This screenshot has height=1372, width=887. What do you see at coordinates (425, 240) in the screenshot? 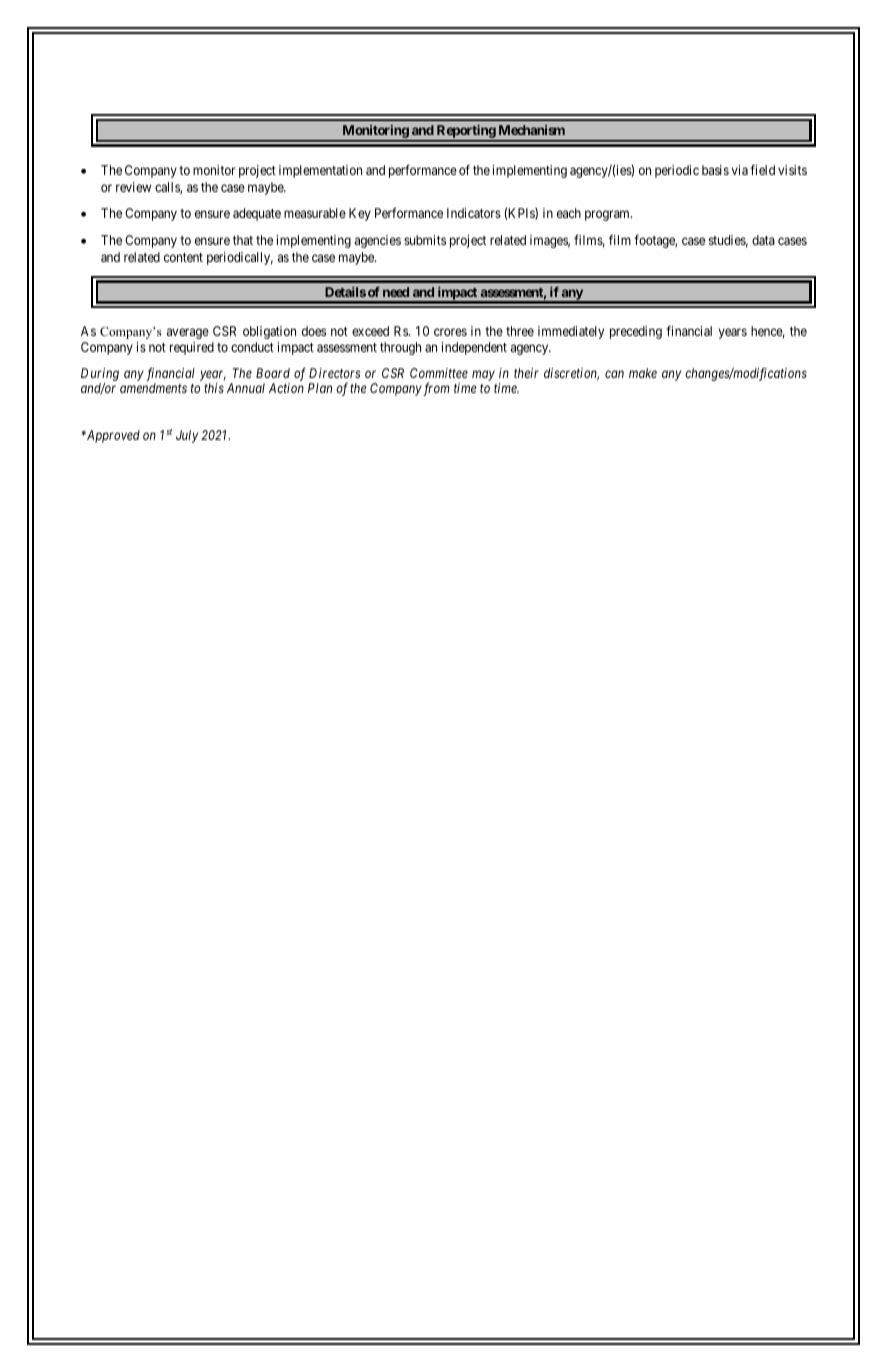
I see `submits` at bounding box center [425, 240].
